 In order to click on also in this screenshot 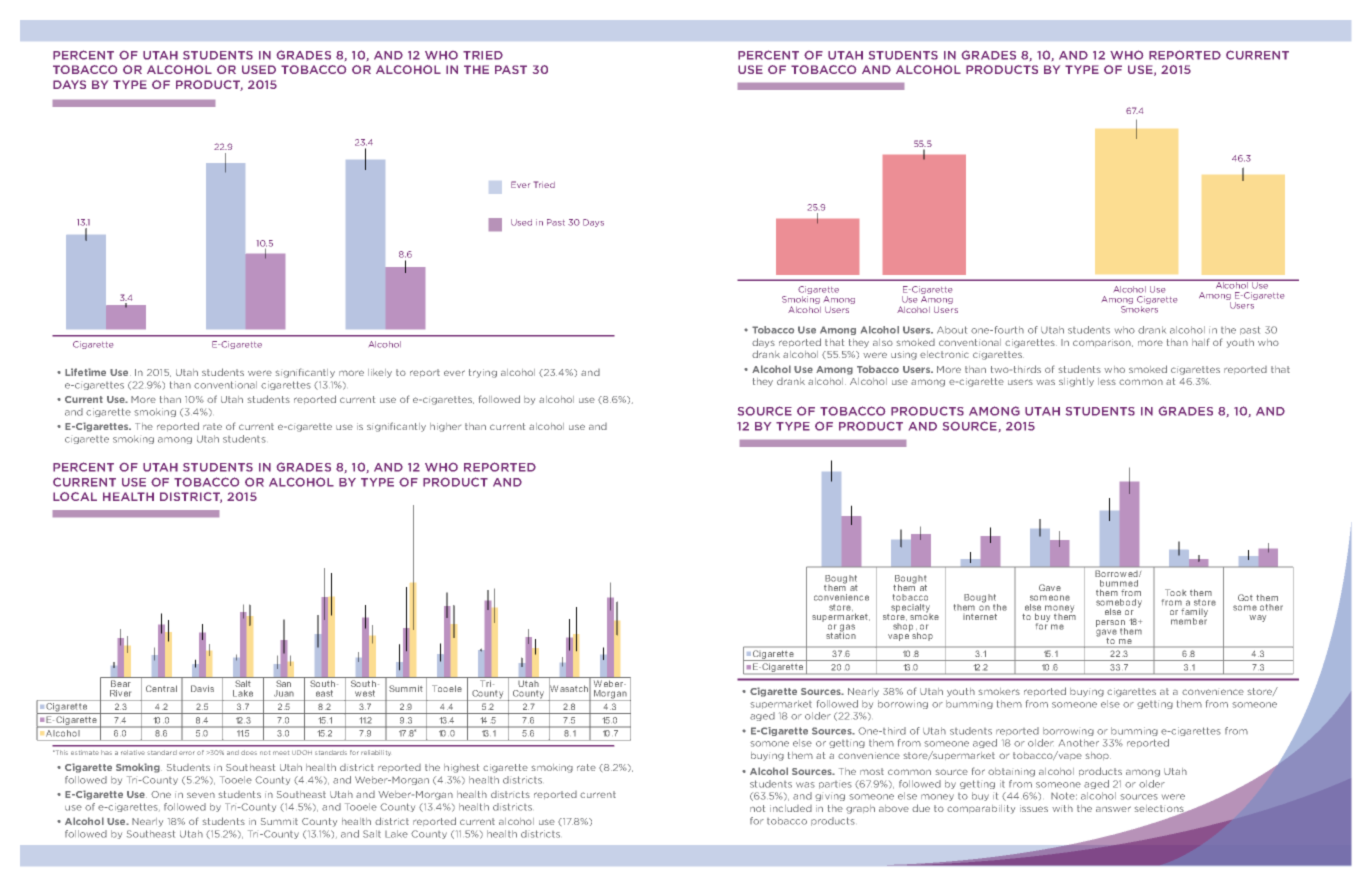, I will do `click(883, 342)`.
